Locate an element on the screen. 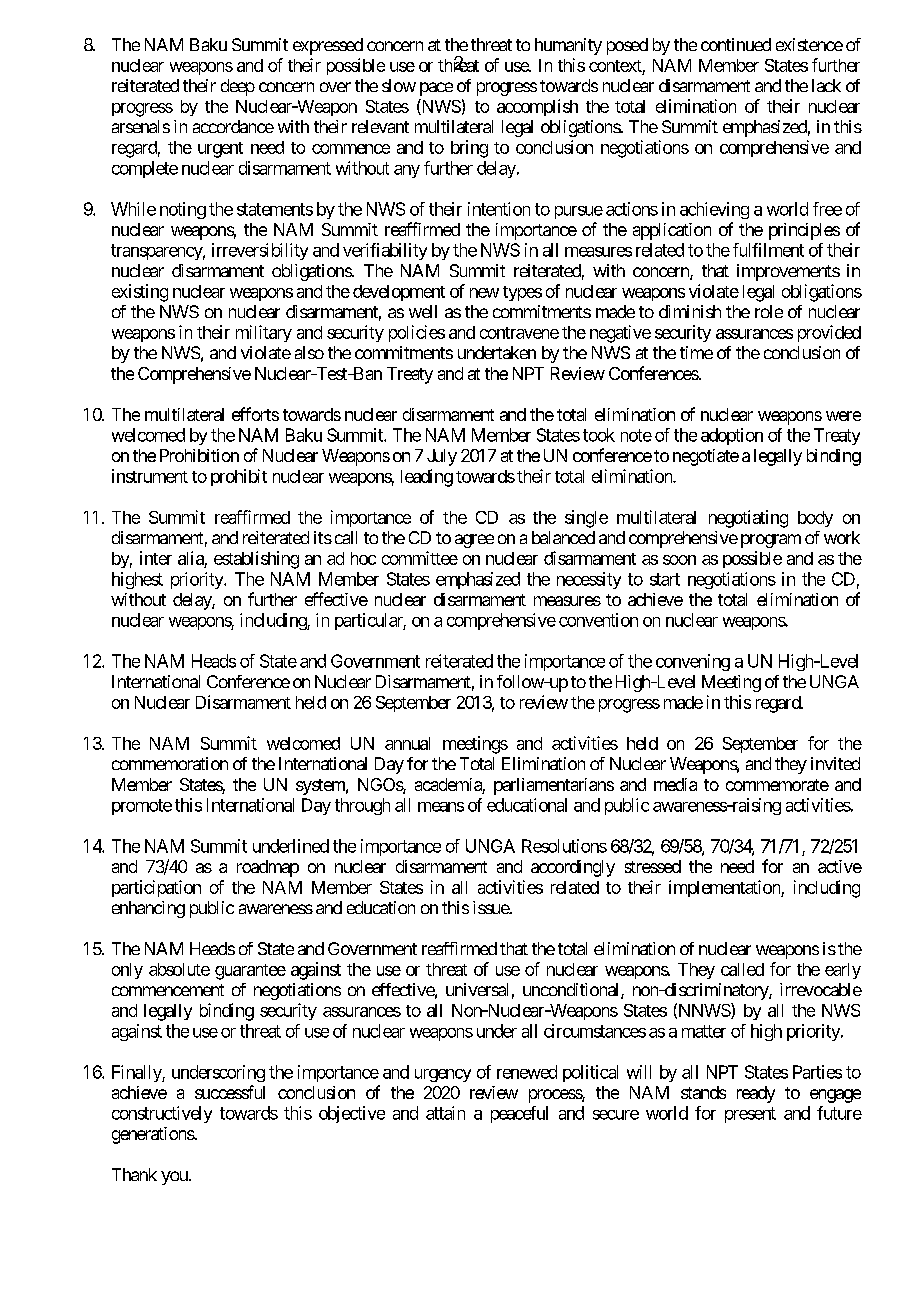  deep is located at coordinates (238, 87).
